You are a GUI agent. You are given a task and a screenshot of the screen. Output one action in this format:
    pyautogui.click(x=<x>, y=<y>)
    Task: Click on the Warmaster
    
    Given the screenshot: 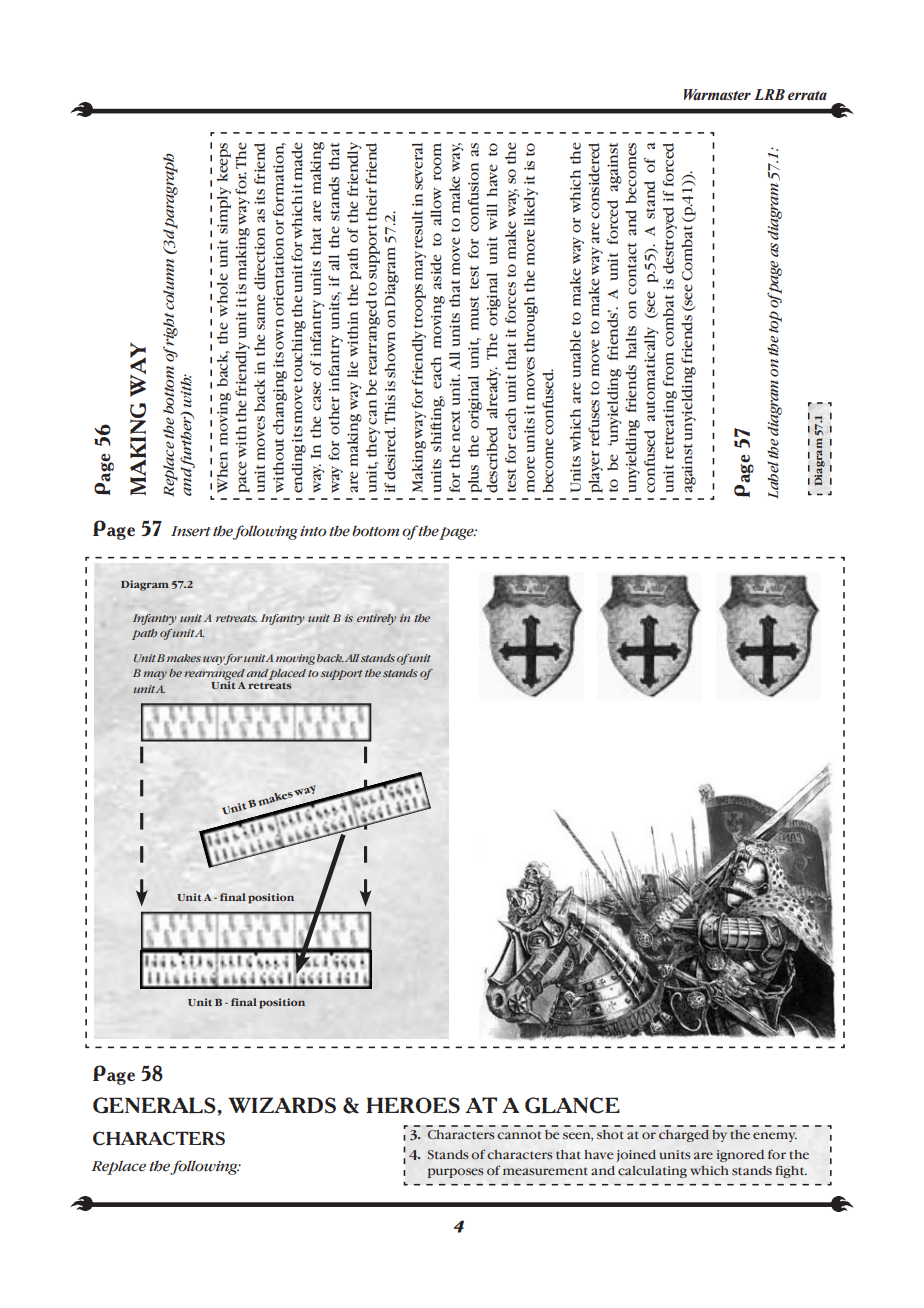 What is the action you would take?
    pyautogui.click(x=717, y=94)
